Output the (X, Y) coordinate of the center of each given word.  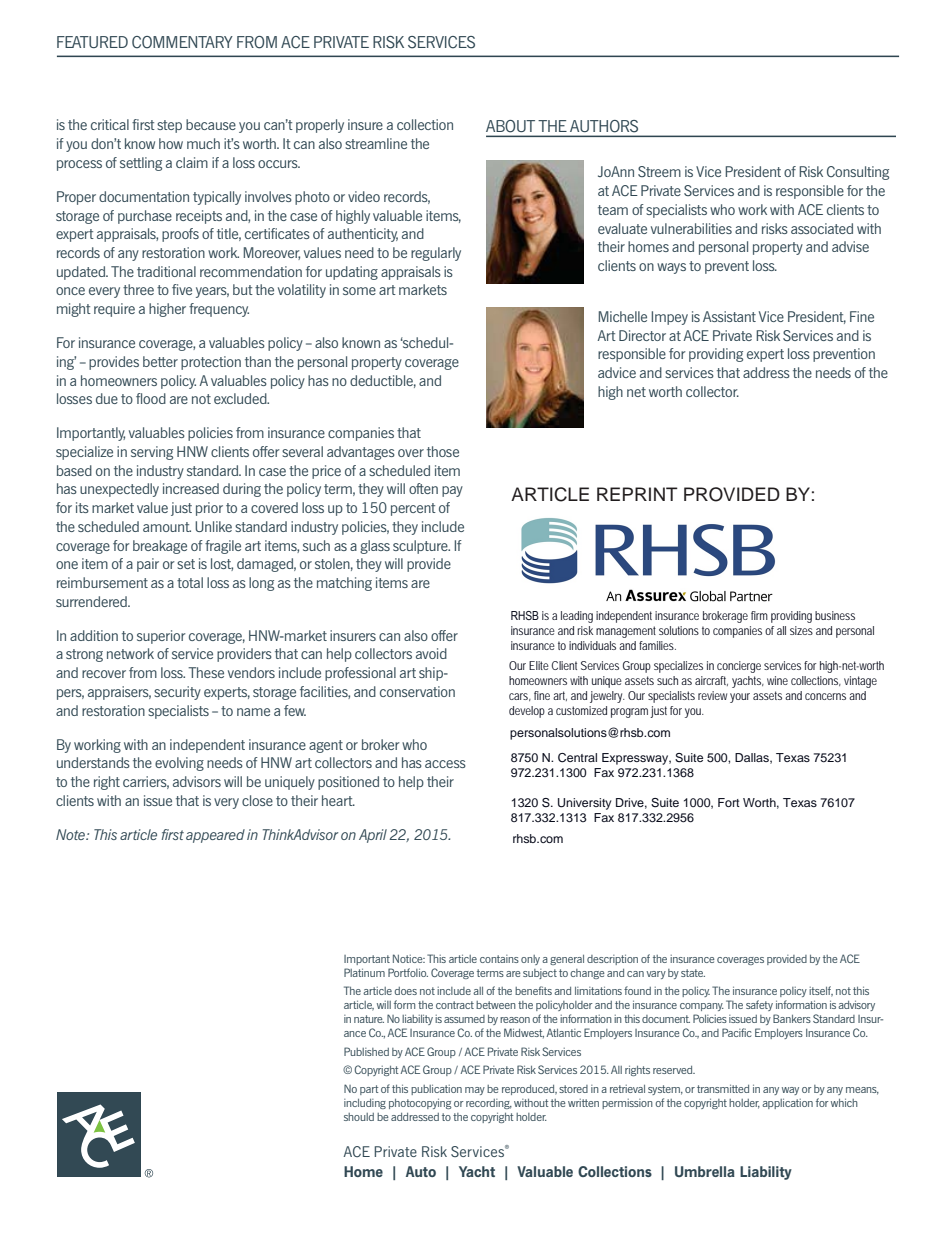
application (787, 1103)
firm (759, 615)
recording (489, 1104)
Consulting (858, 173)
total (190, 582)
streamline (376, 143)
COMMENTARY (182, 42)
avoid (431, 653)
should (359, 1117)
